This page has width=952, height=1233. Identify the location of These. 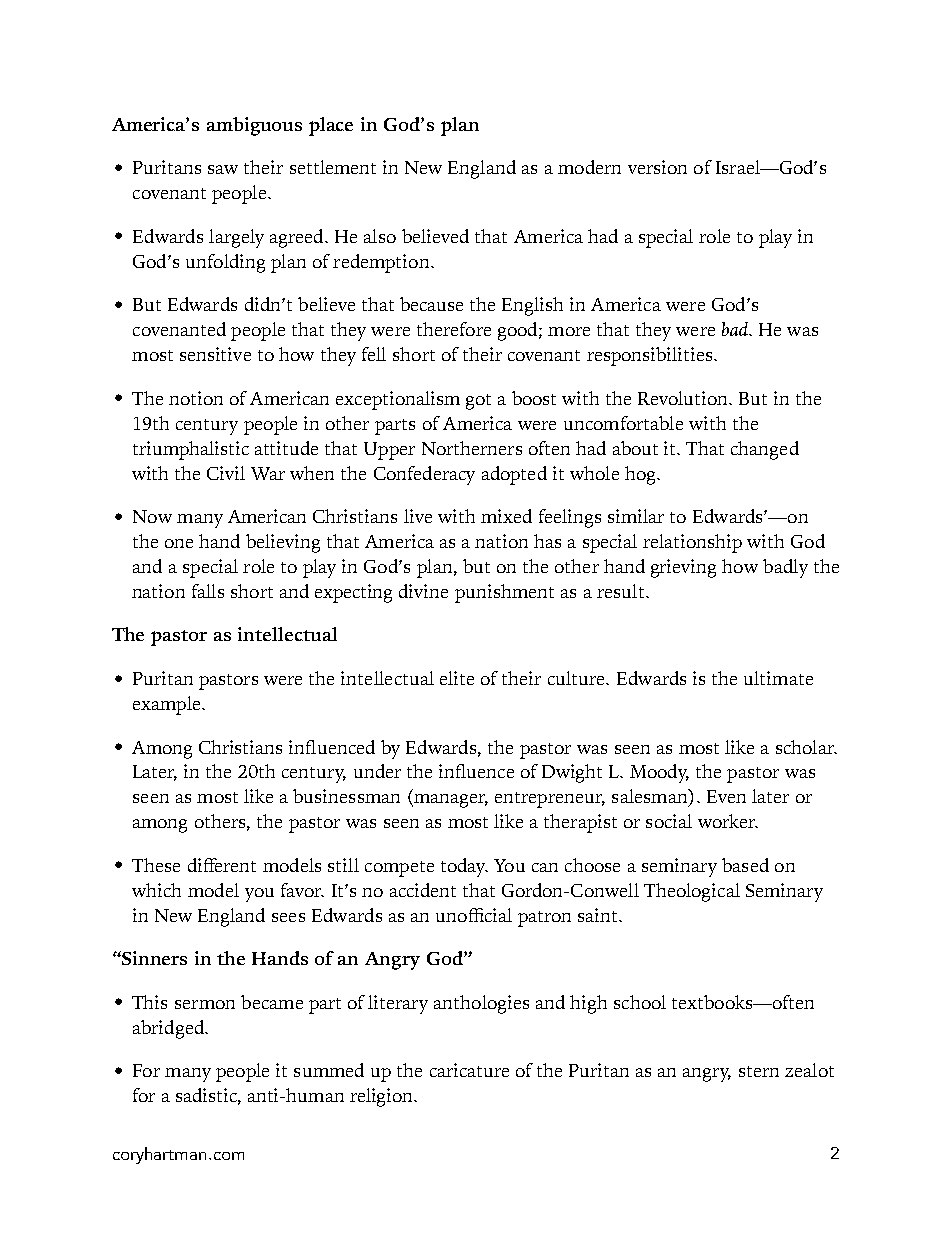
(156, 865).
